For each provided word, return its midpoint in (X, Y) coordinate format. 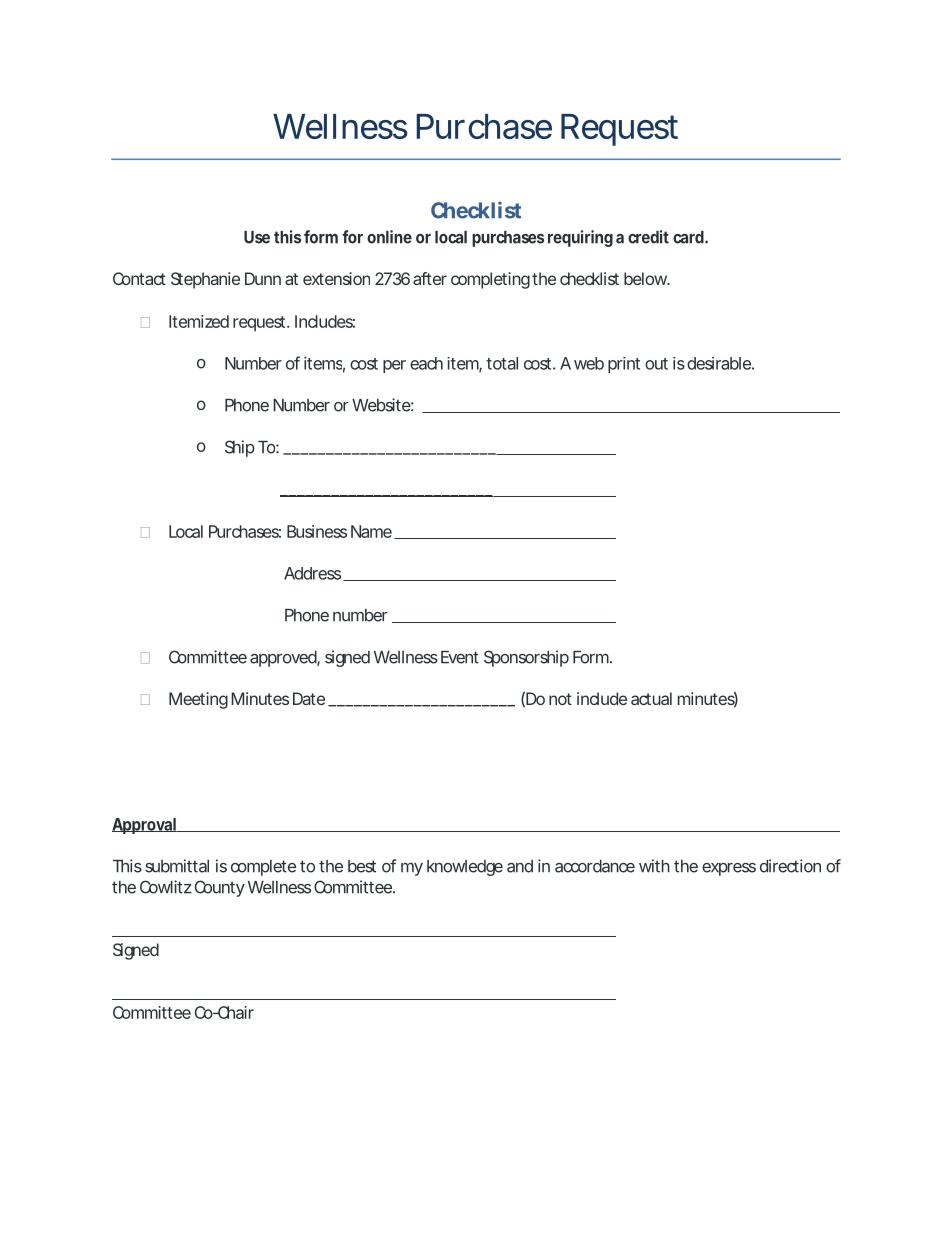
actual (651, 698)
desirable (719, 363)
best (362, 866)
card (688, 237)
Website (381, 405)
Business (317, 531)
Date (309, 698)
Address (312, 573)
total (502, 363)
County (220, 888)
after (430, 278)
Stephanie (205, 280)
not (560, 699)
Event (460, 657)
